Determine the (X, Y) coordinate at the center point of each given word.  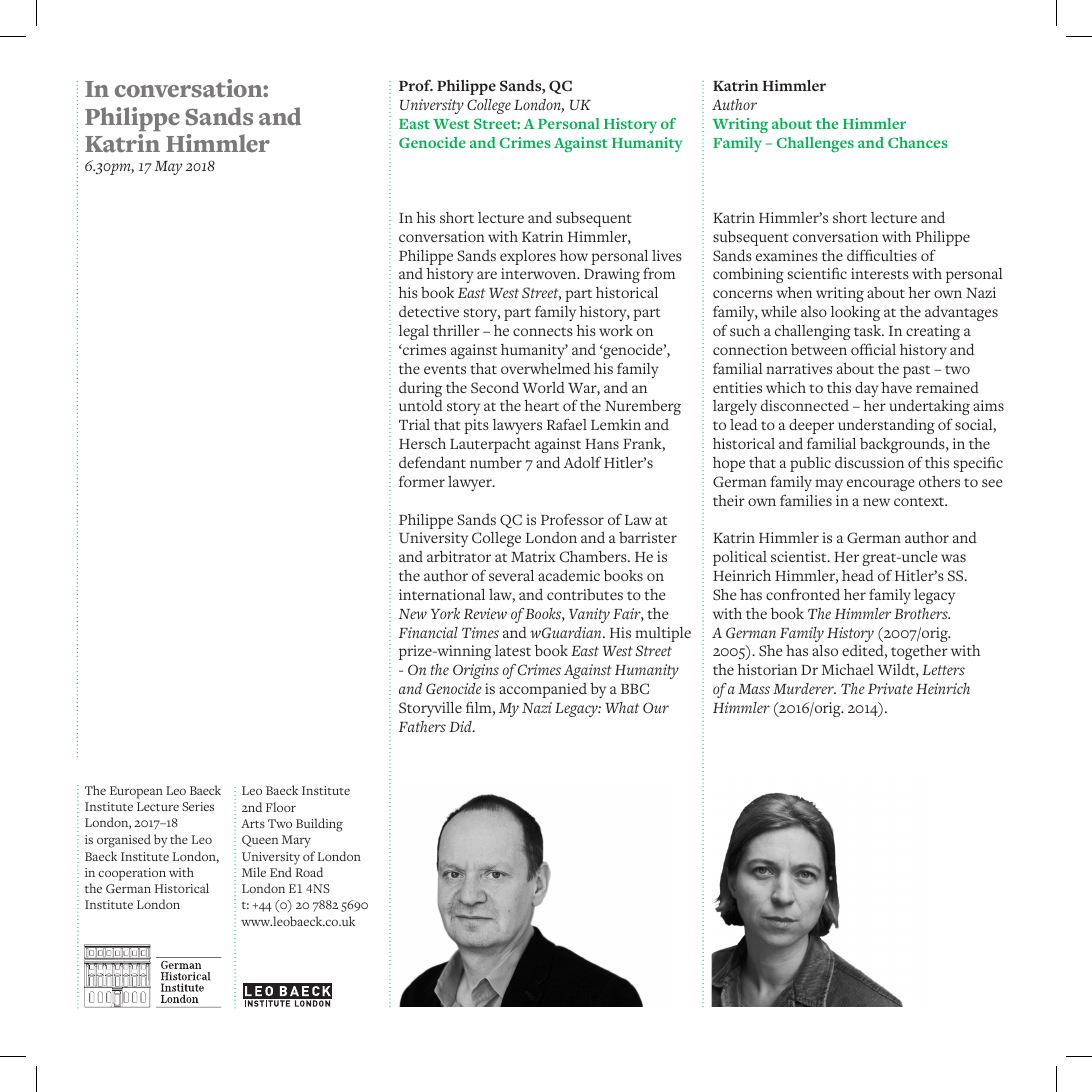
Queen (260, 841)
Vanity (589, 615)
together (919, 654)
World (543, 387)
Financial (428, 632)
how (574, 255)
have (896, 387)
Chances (918, 142)
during (421, 391)
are (487, 275)
